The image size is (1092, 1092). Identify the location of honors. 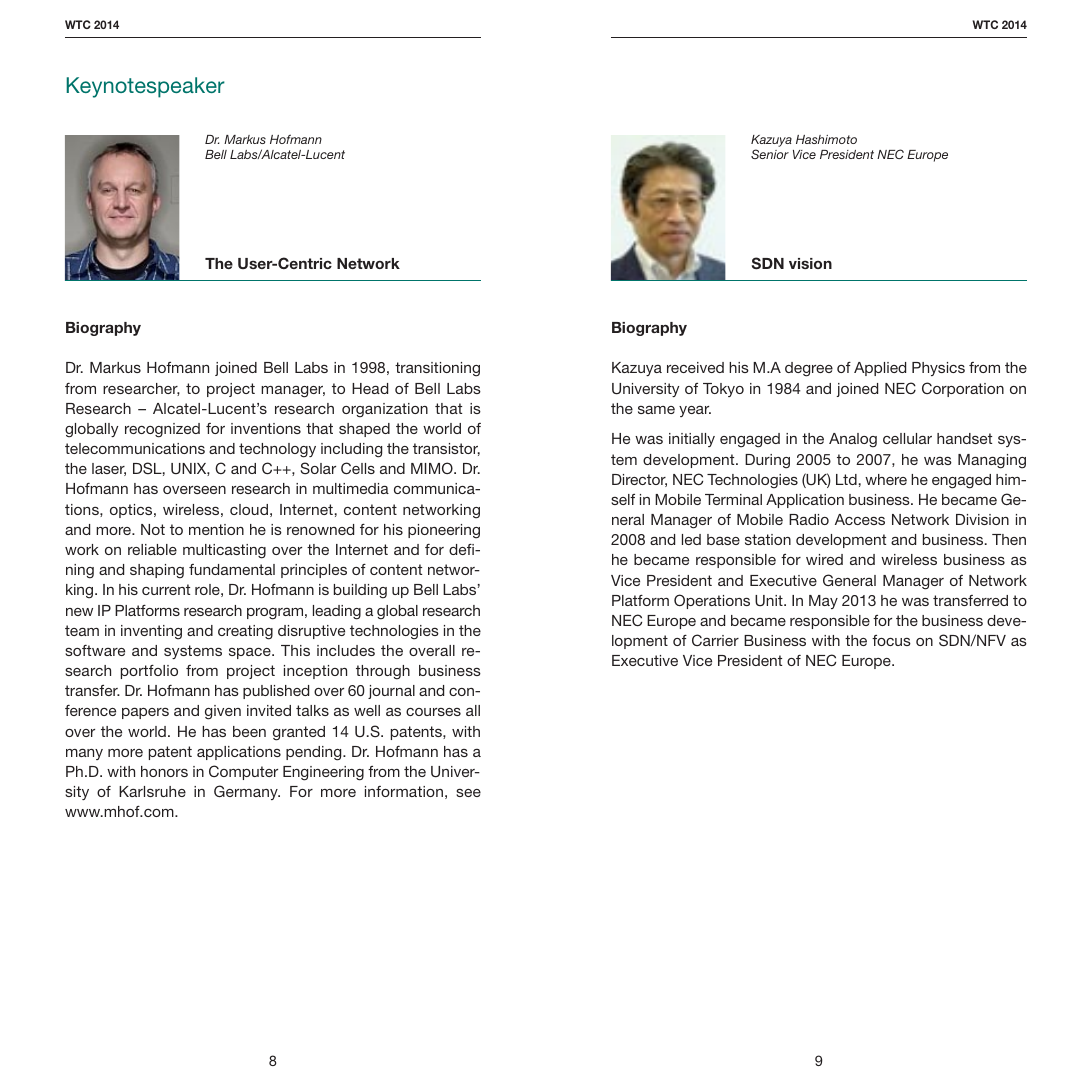
(164, 771).
